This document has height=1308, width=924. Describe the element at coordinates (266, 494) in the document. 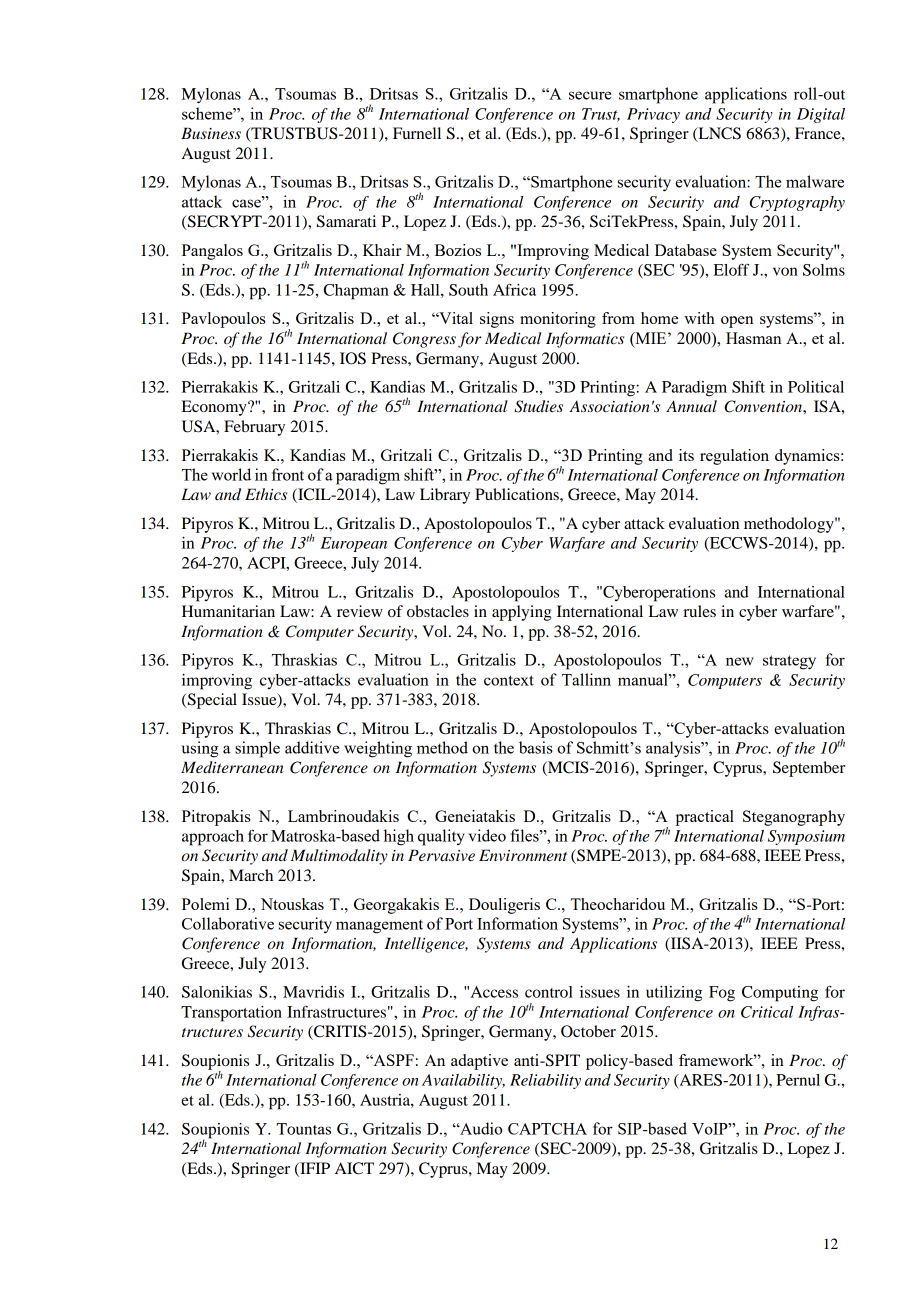

I see `Ethics` at that location.
